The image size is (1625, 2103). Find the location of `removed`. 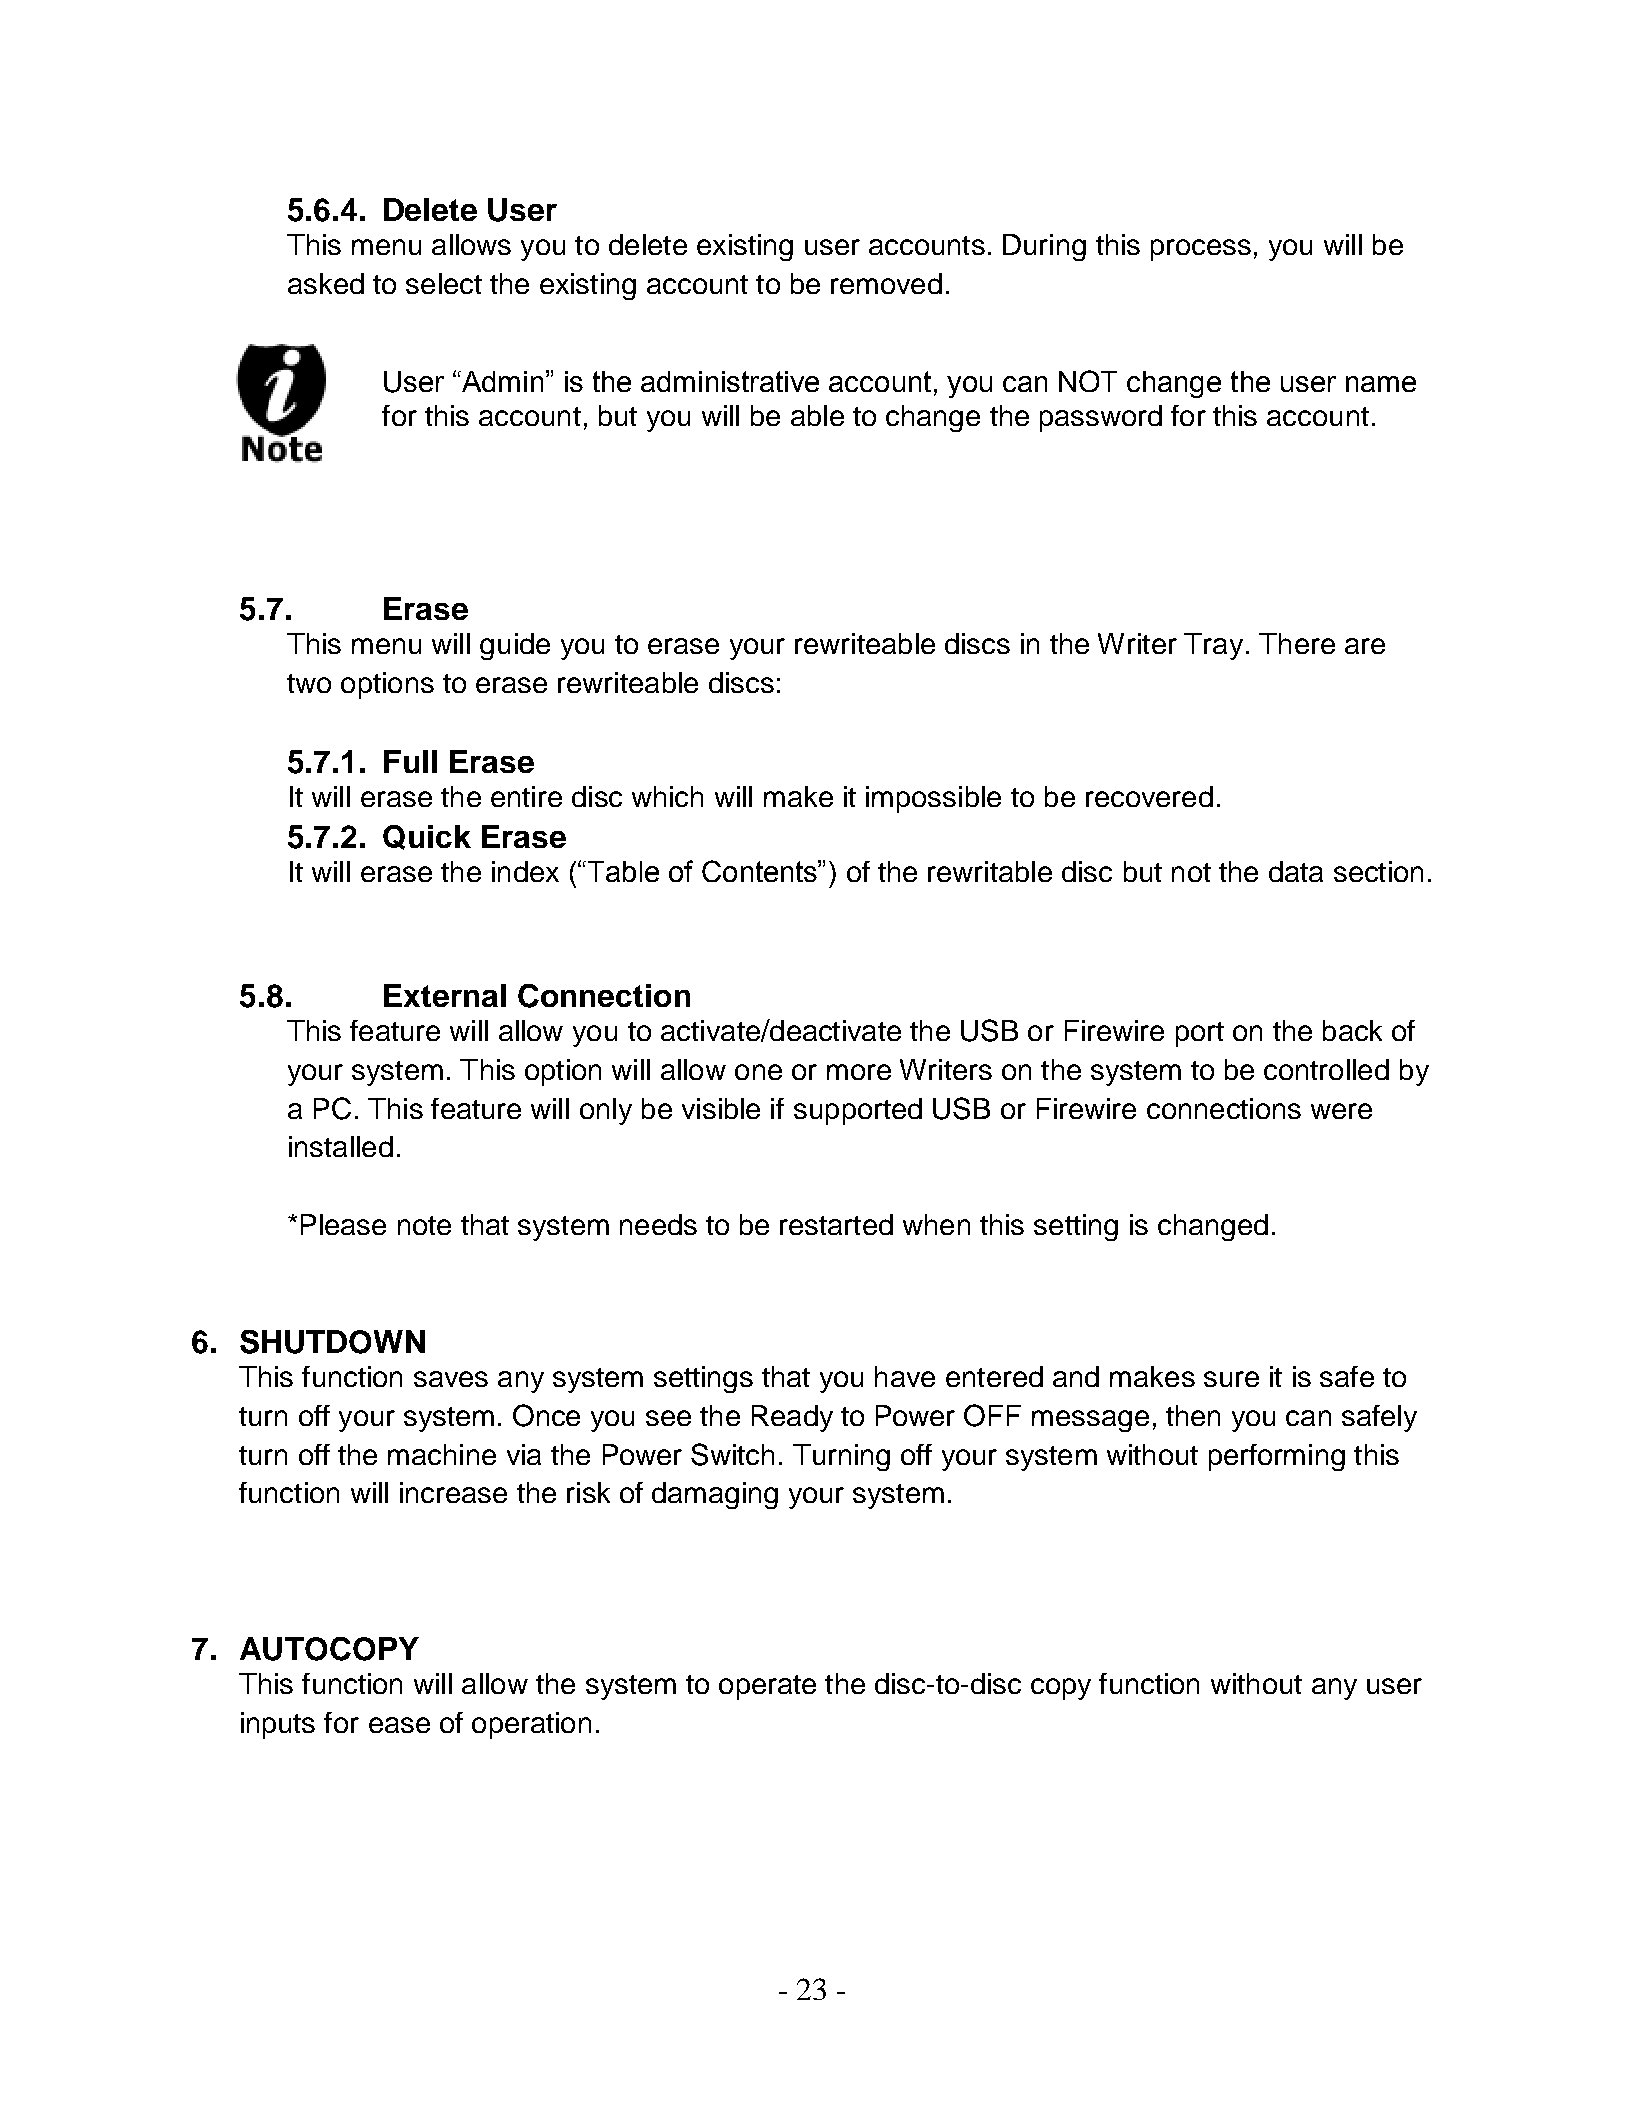

removed is located at coordinates (886, 283).
